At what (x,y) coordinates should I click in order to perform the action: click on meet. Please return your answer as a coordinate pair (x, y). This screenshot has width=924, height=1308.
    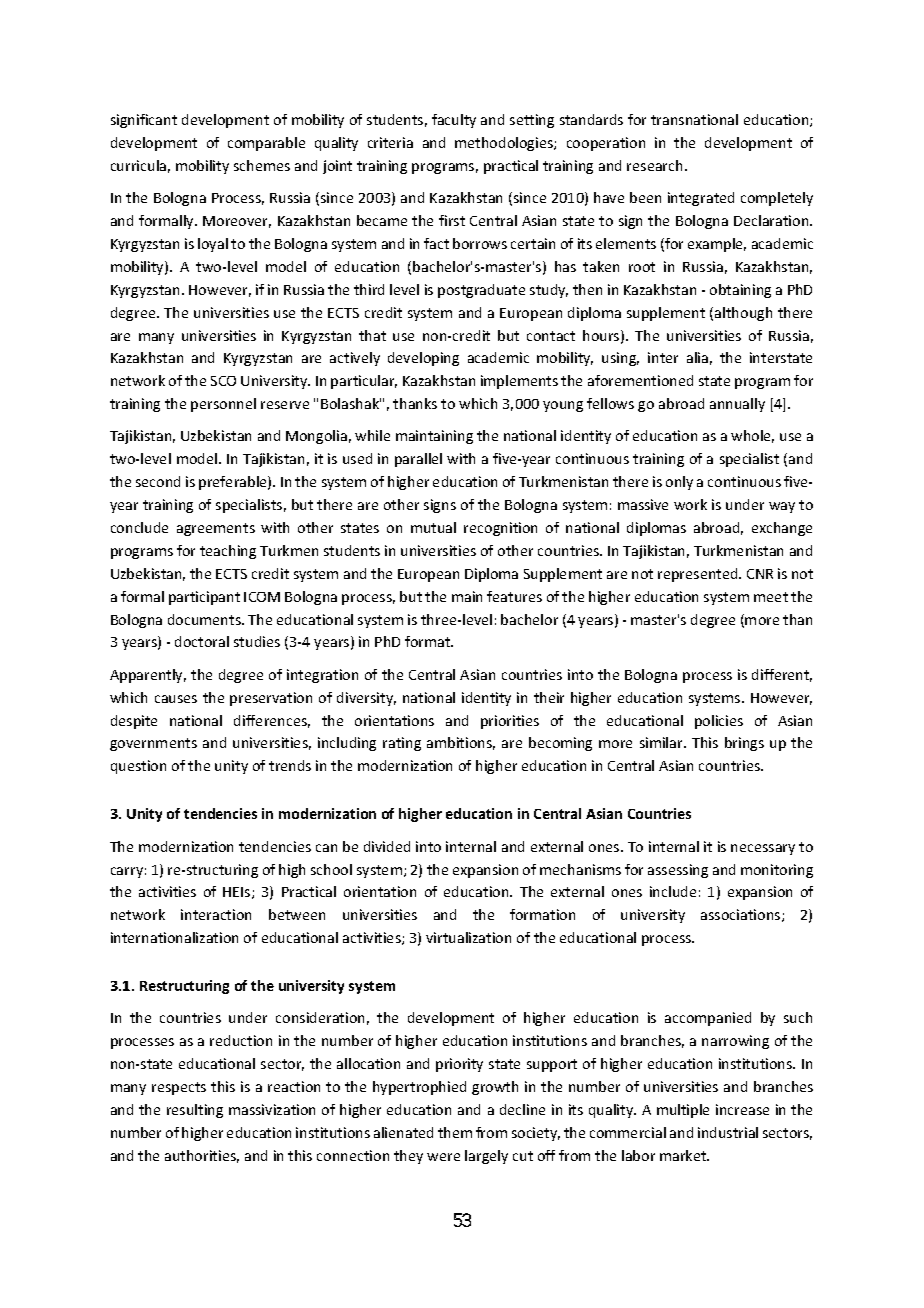
    Looking at the image, I should click on (771, 597).
